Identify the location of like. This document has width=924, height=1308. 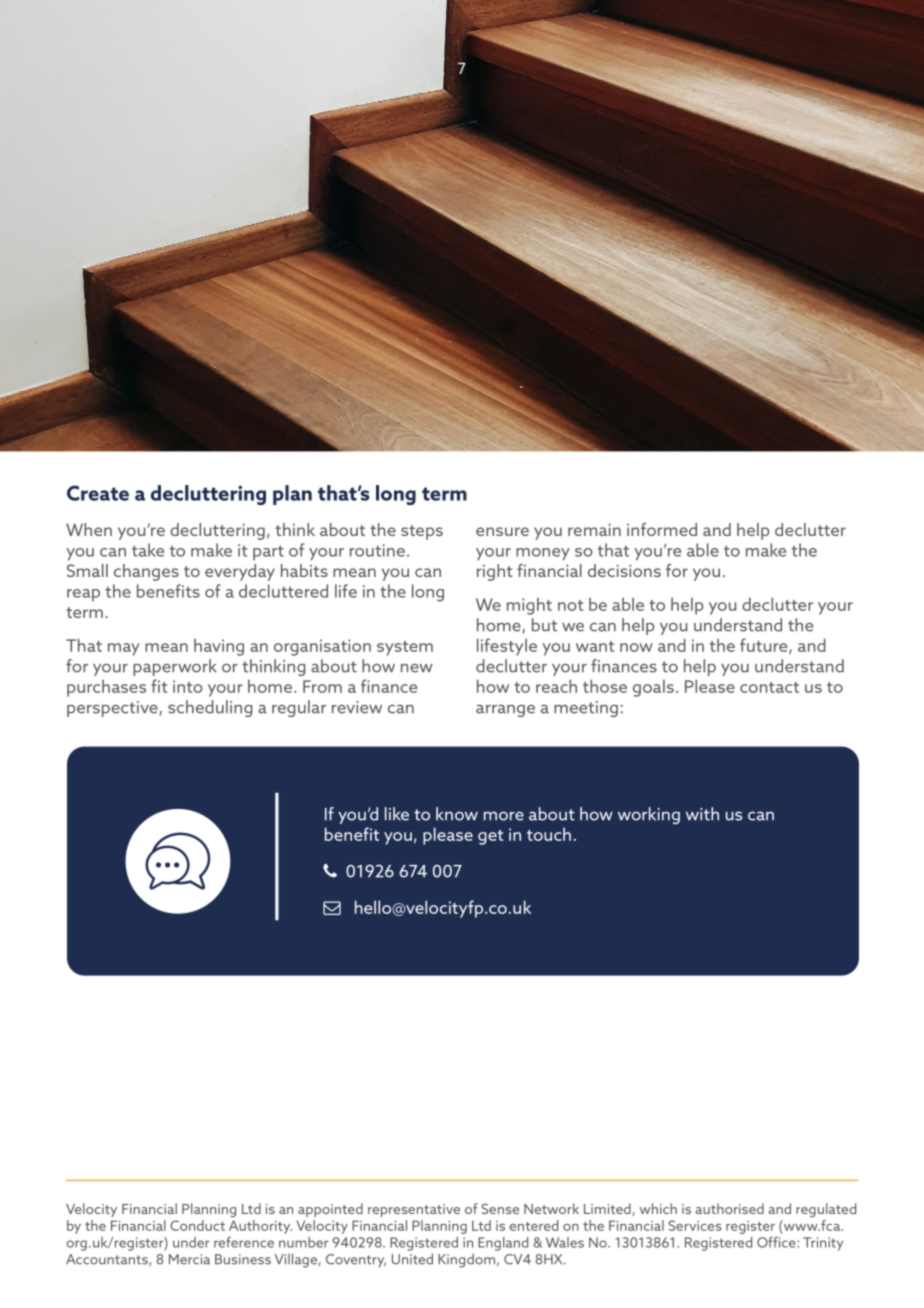
(397, 814).
